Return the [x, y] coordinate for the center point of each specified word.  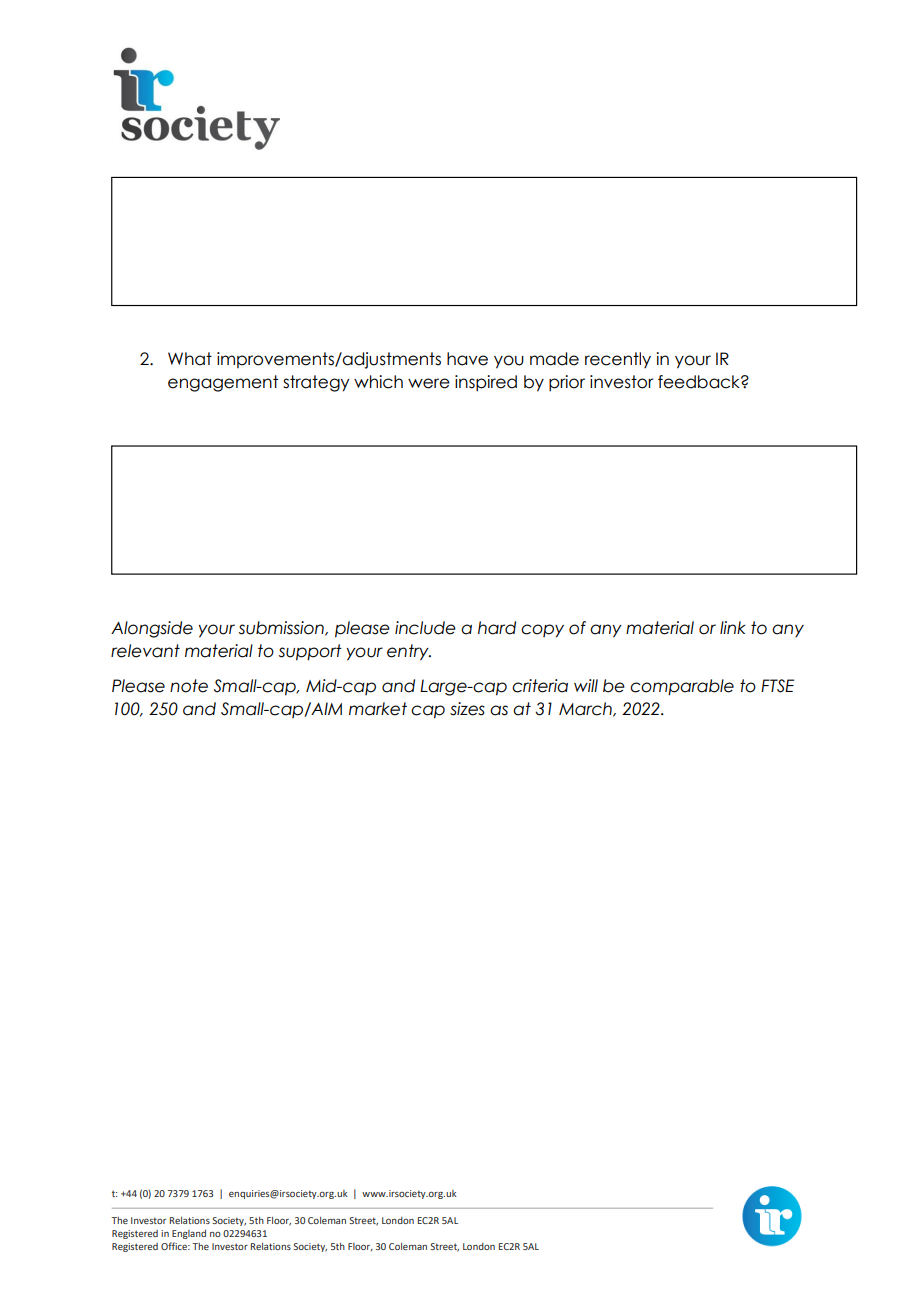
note [189, 686]
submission [282, 628]
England [189, 1234]
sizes [467, 709]
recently [618, 360]
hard [497, 628]
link [733, 627]
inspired [486, 383]
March [586, 709]
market [378, 709]
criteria [540, 686]
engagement [223, 383]
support [310, 652]
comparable [682, 687]
